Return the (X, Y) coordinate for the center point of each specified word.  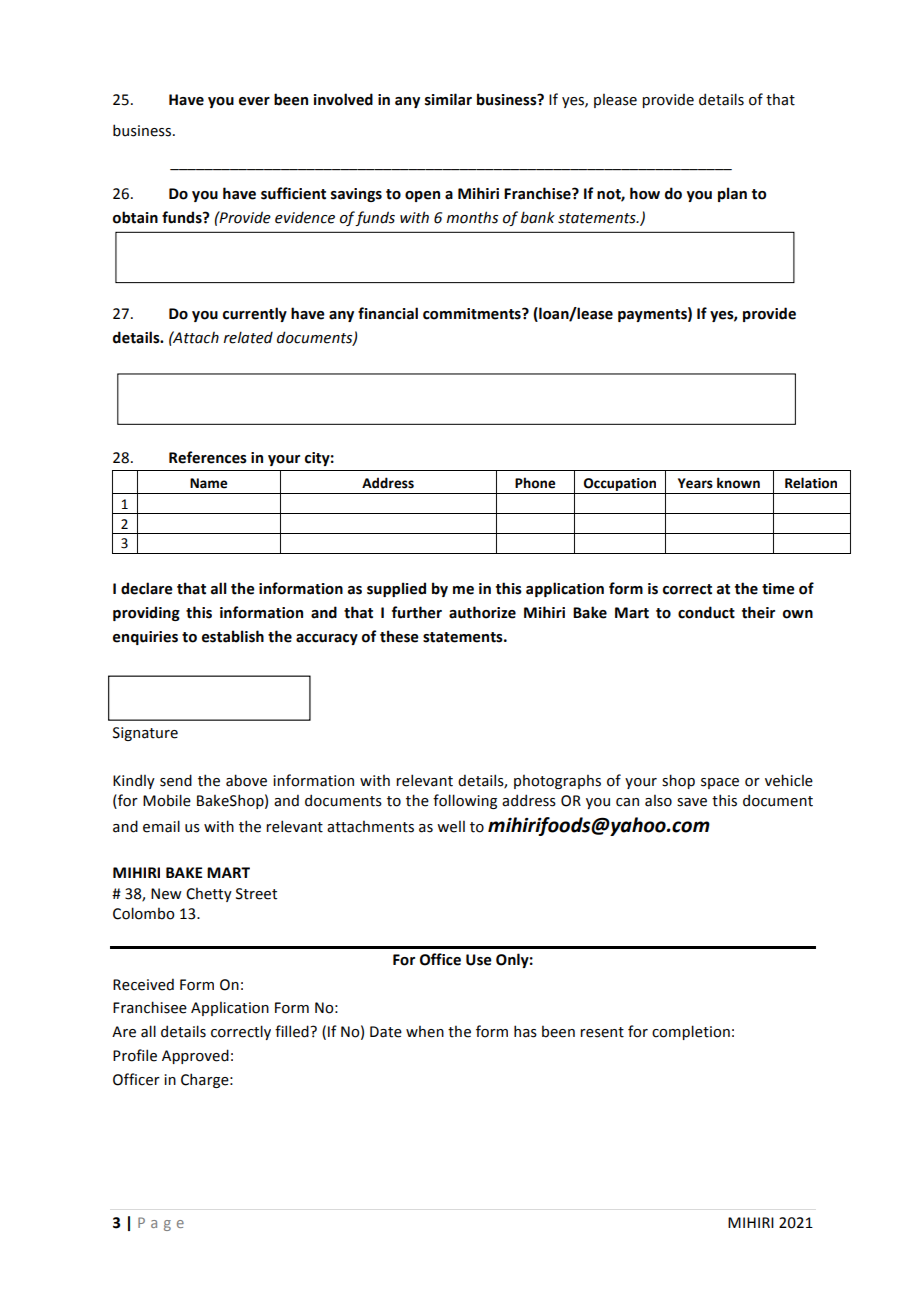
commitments (473, 314)
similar (448, 99)
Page (161, 1224)
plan (732, 194)
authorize (482, 612)
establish (233, 636)
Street (256, 894)
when (425, 1031)
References (208, 457)
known (738, 483)
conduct (706, 612)
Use (479, 960)
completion (691, 1032)
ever (254, 101)
